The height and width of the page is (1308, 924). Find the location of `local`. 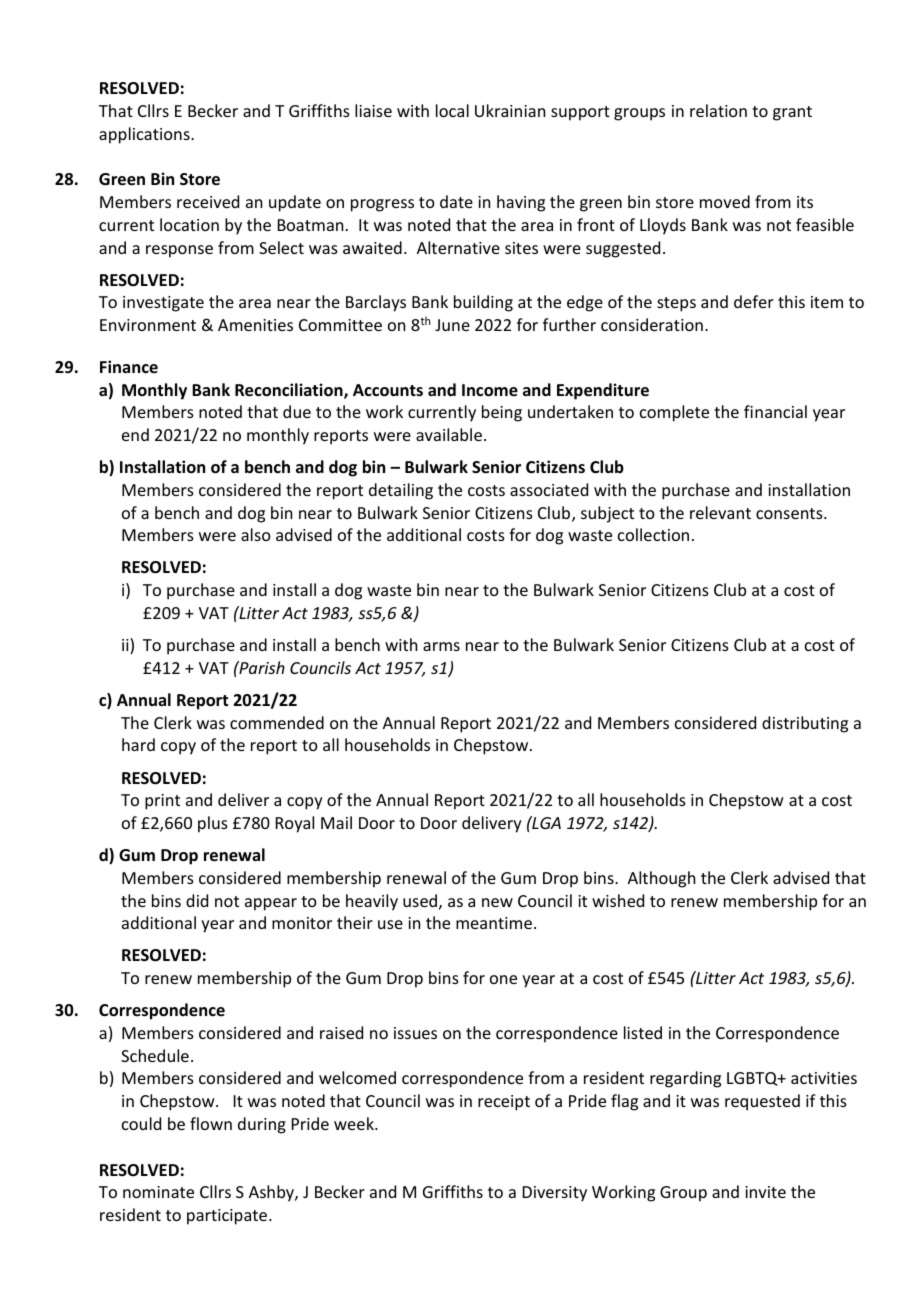

local is located at coordinates (452, 110).
